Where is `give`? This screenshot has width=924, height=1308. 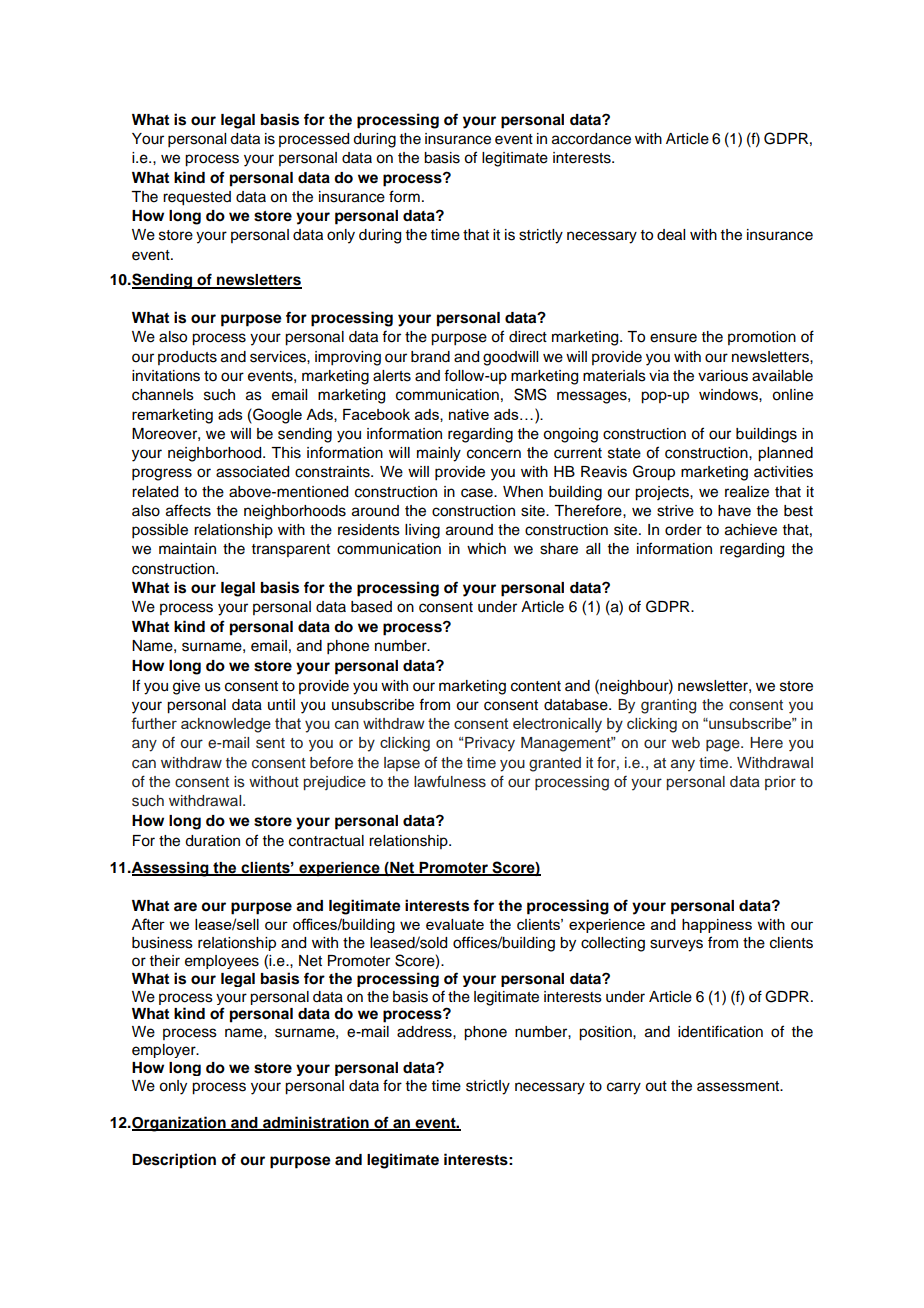
give is located at coordinates (186, 687).
